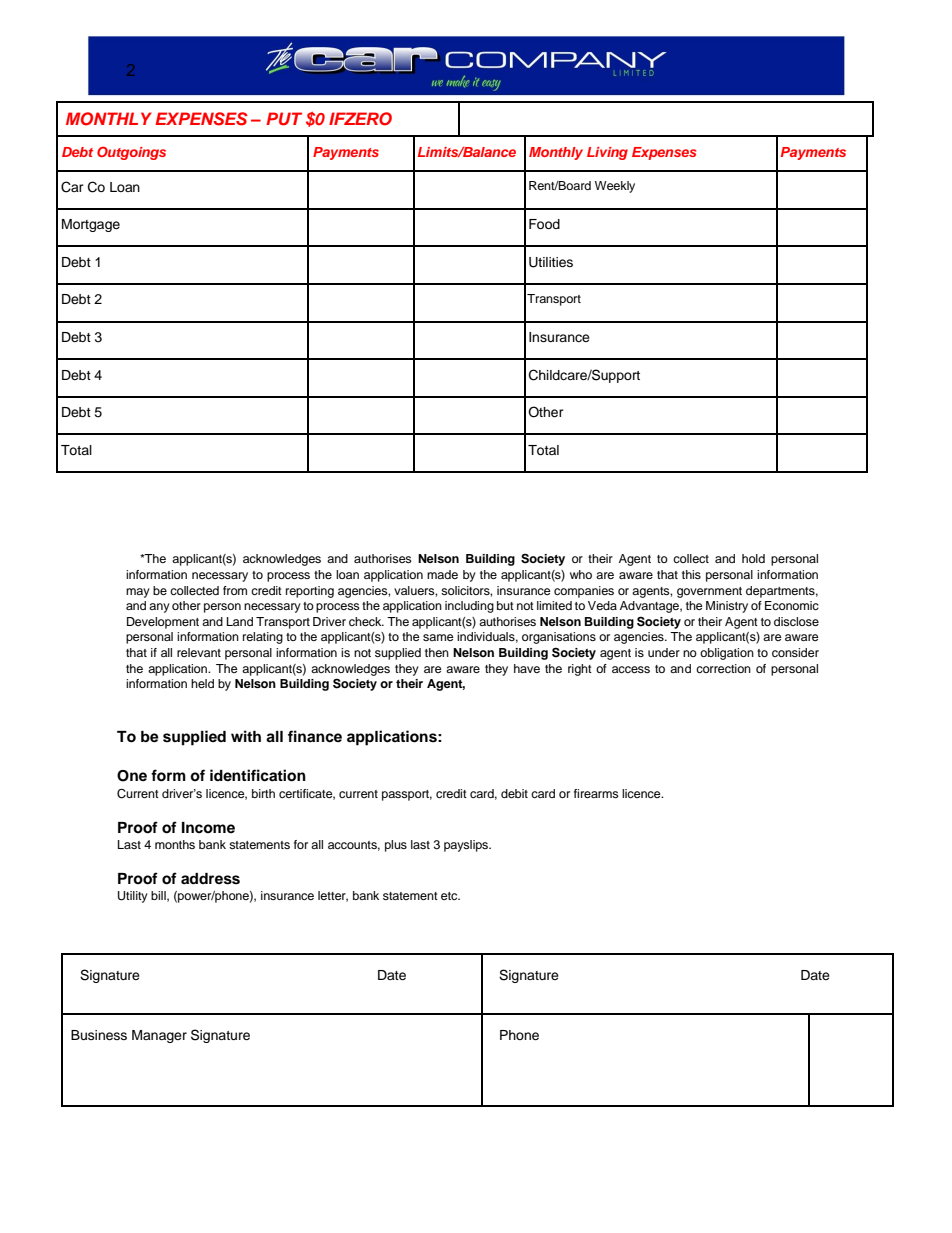 This screenshot has height=1233, width=952. What do you see at coordinates (596, 793) in the screenshot?
I see `firearms` at bounding box center [596, 793].
